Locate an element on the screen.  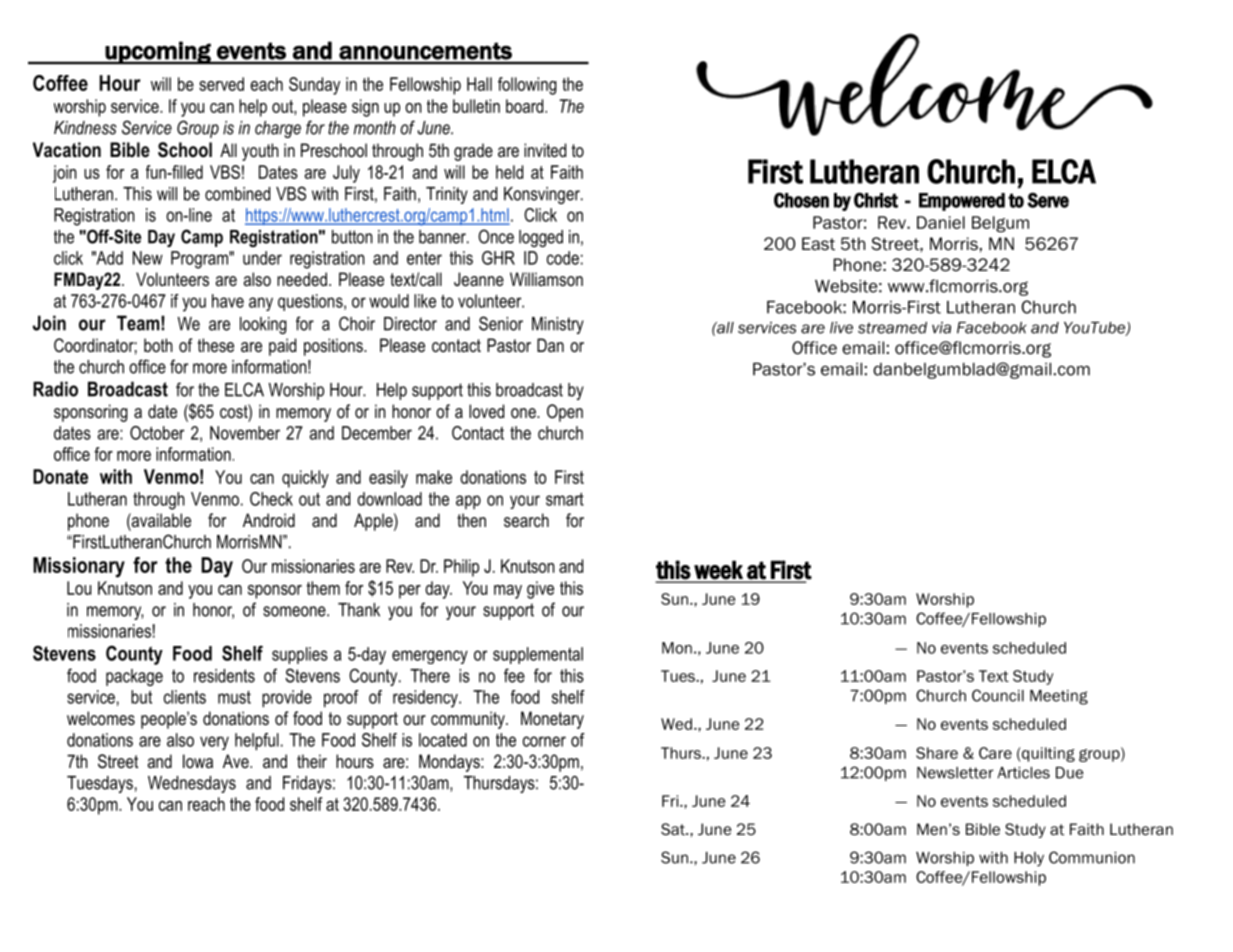
Wednesdays is located at coordinates (192, 784).
